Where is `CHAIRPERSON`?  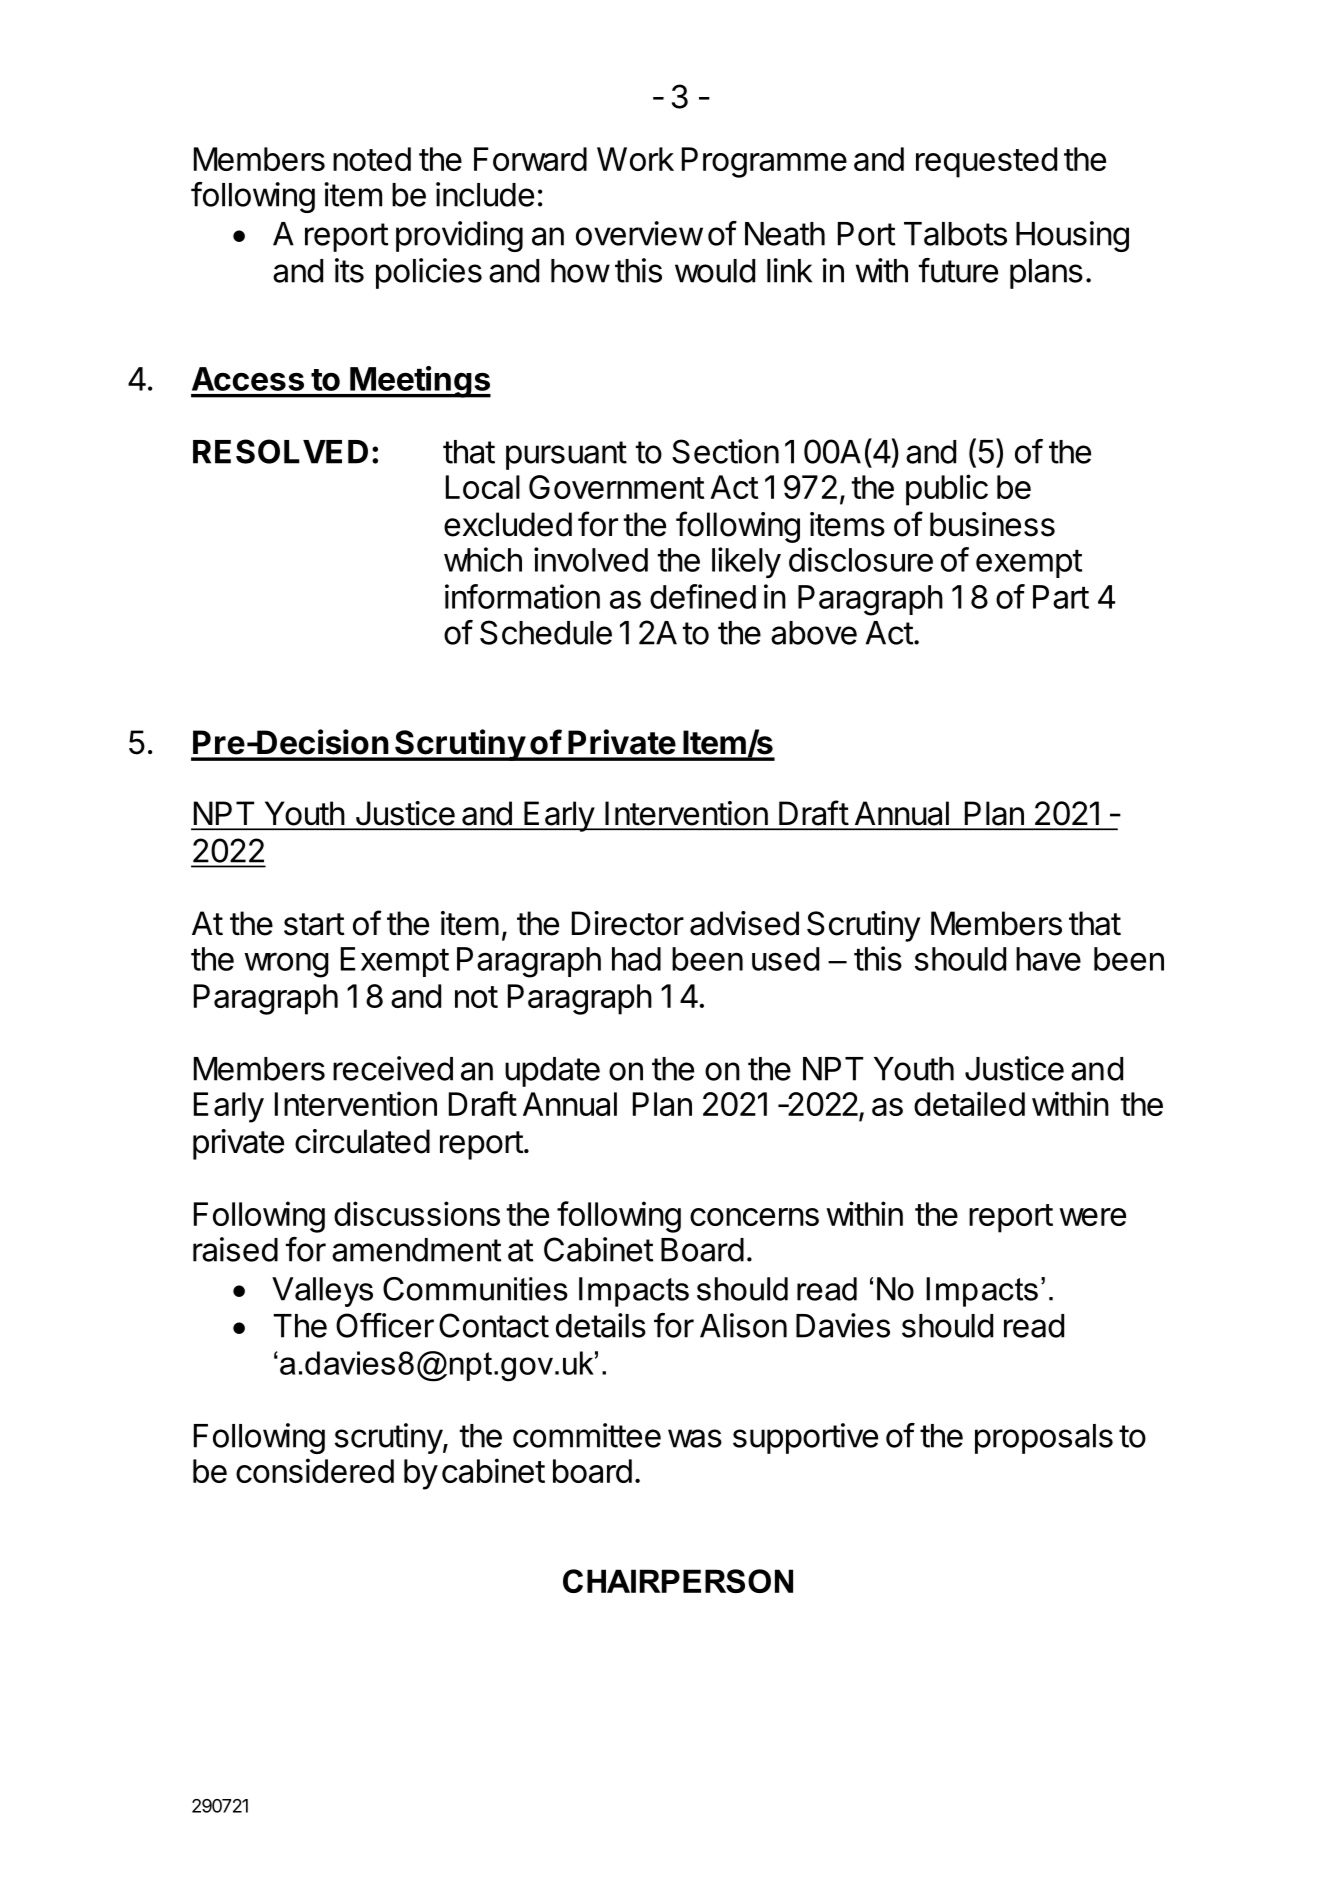 CHAIRPERSON is located at coordinates (678, 1581).
